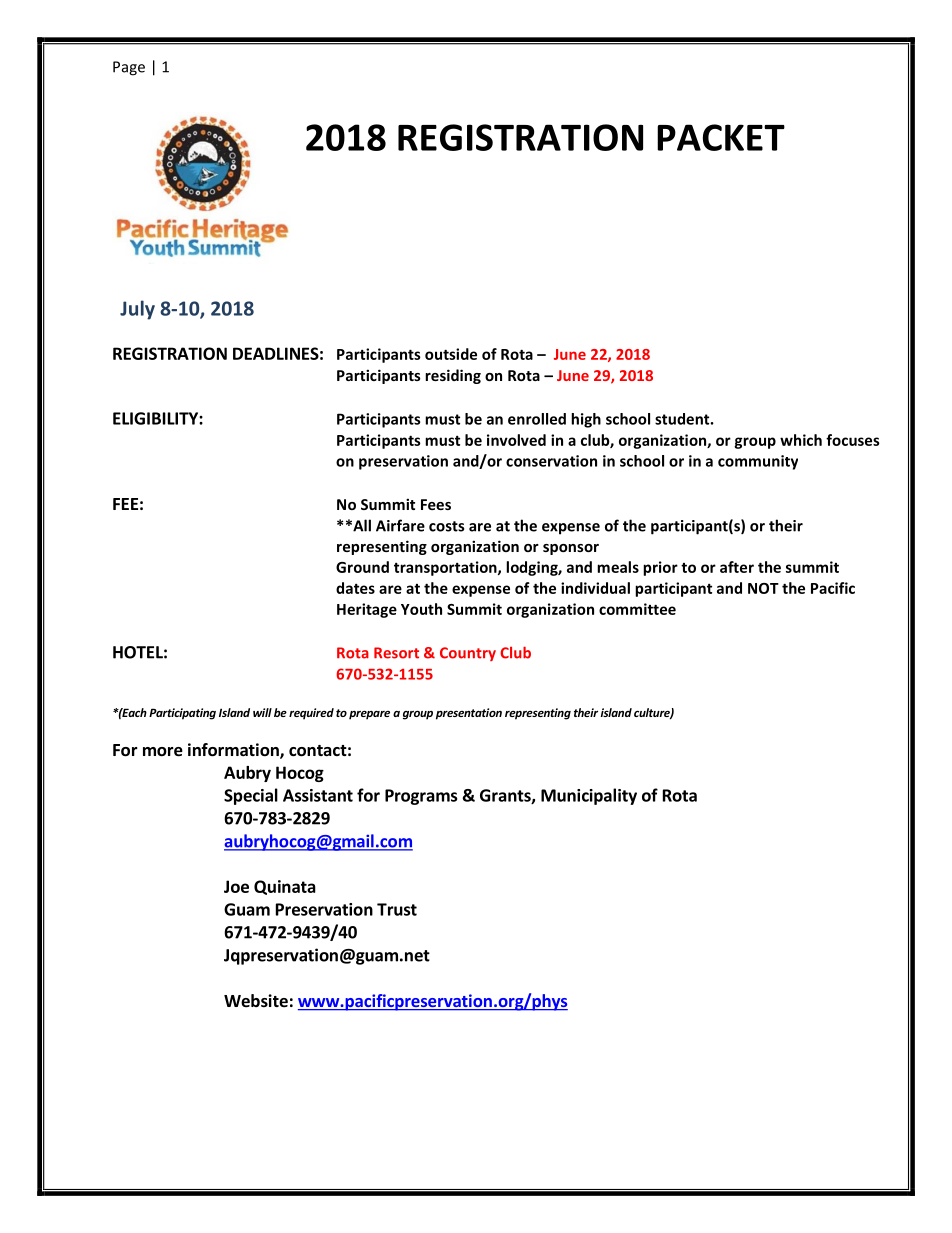 This screenshot has height=1233, width=952. I want to click on Page, so click(129, 68).
